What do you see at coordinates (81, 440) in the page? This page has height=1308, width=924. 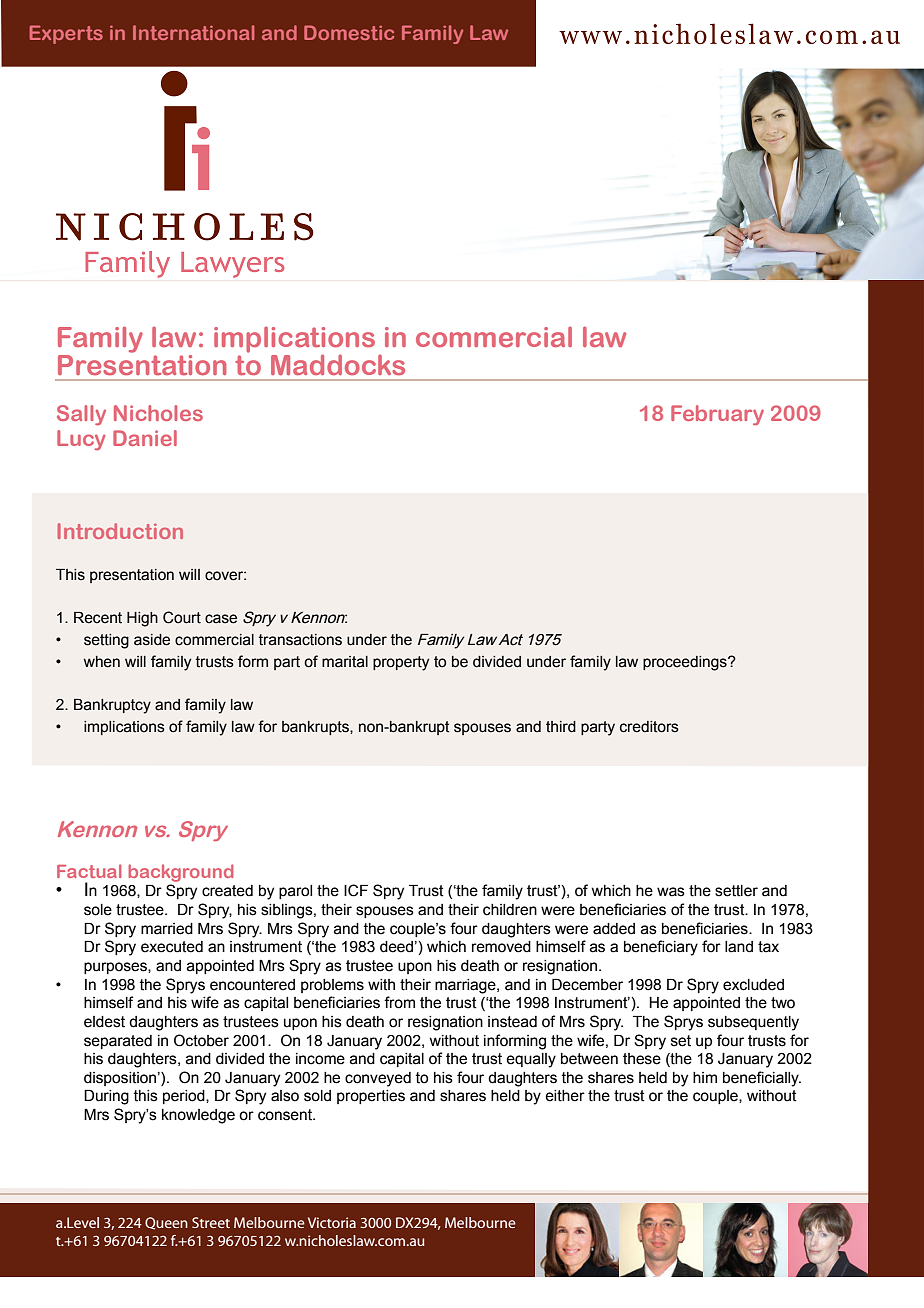 I see `Lucy` at bounding box center [81, 440].
